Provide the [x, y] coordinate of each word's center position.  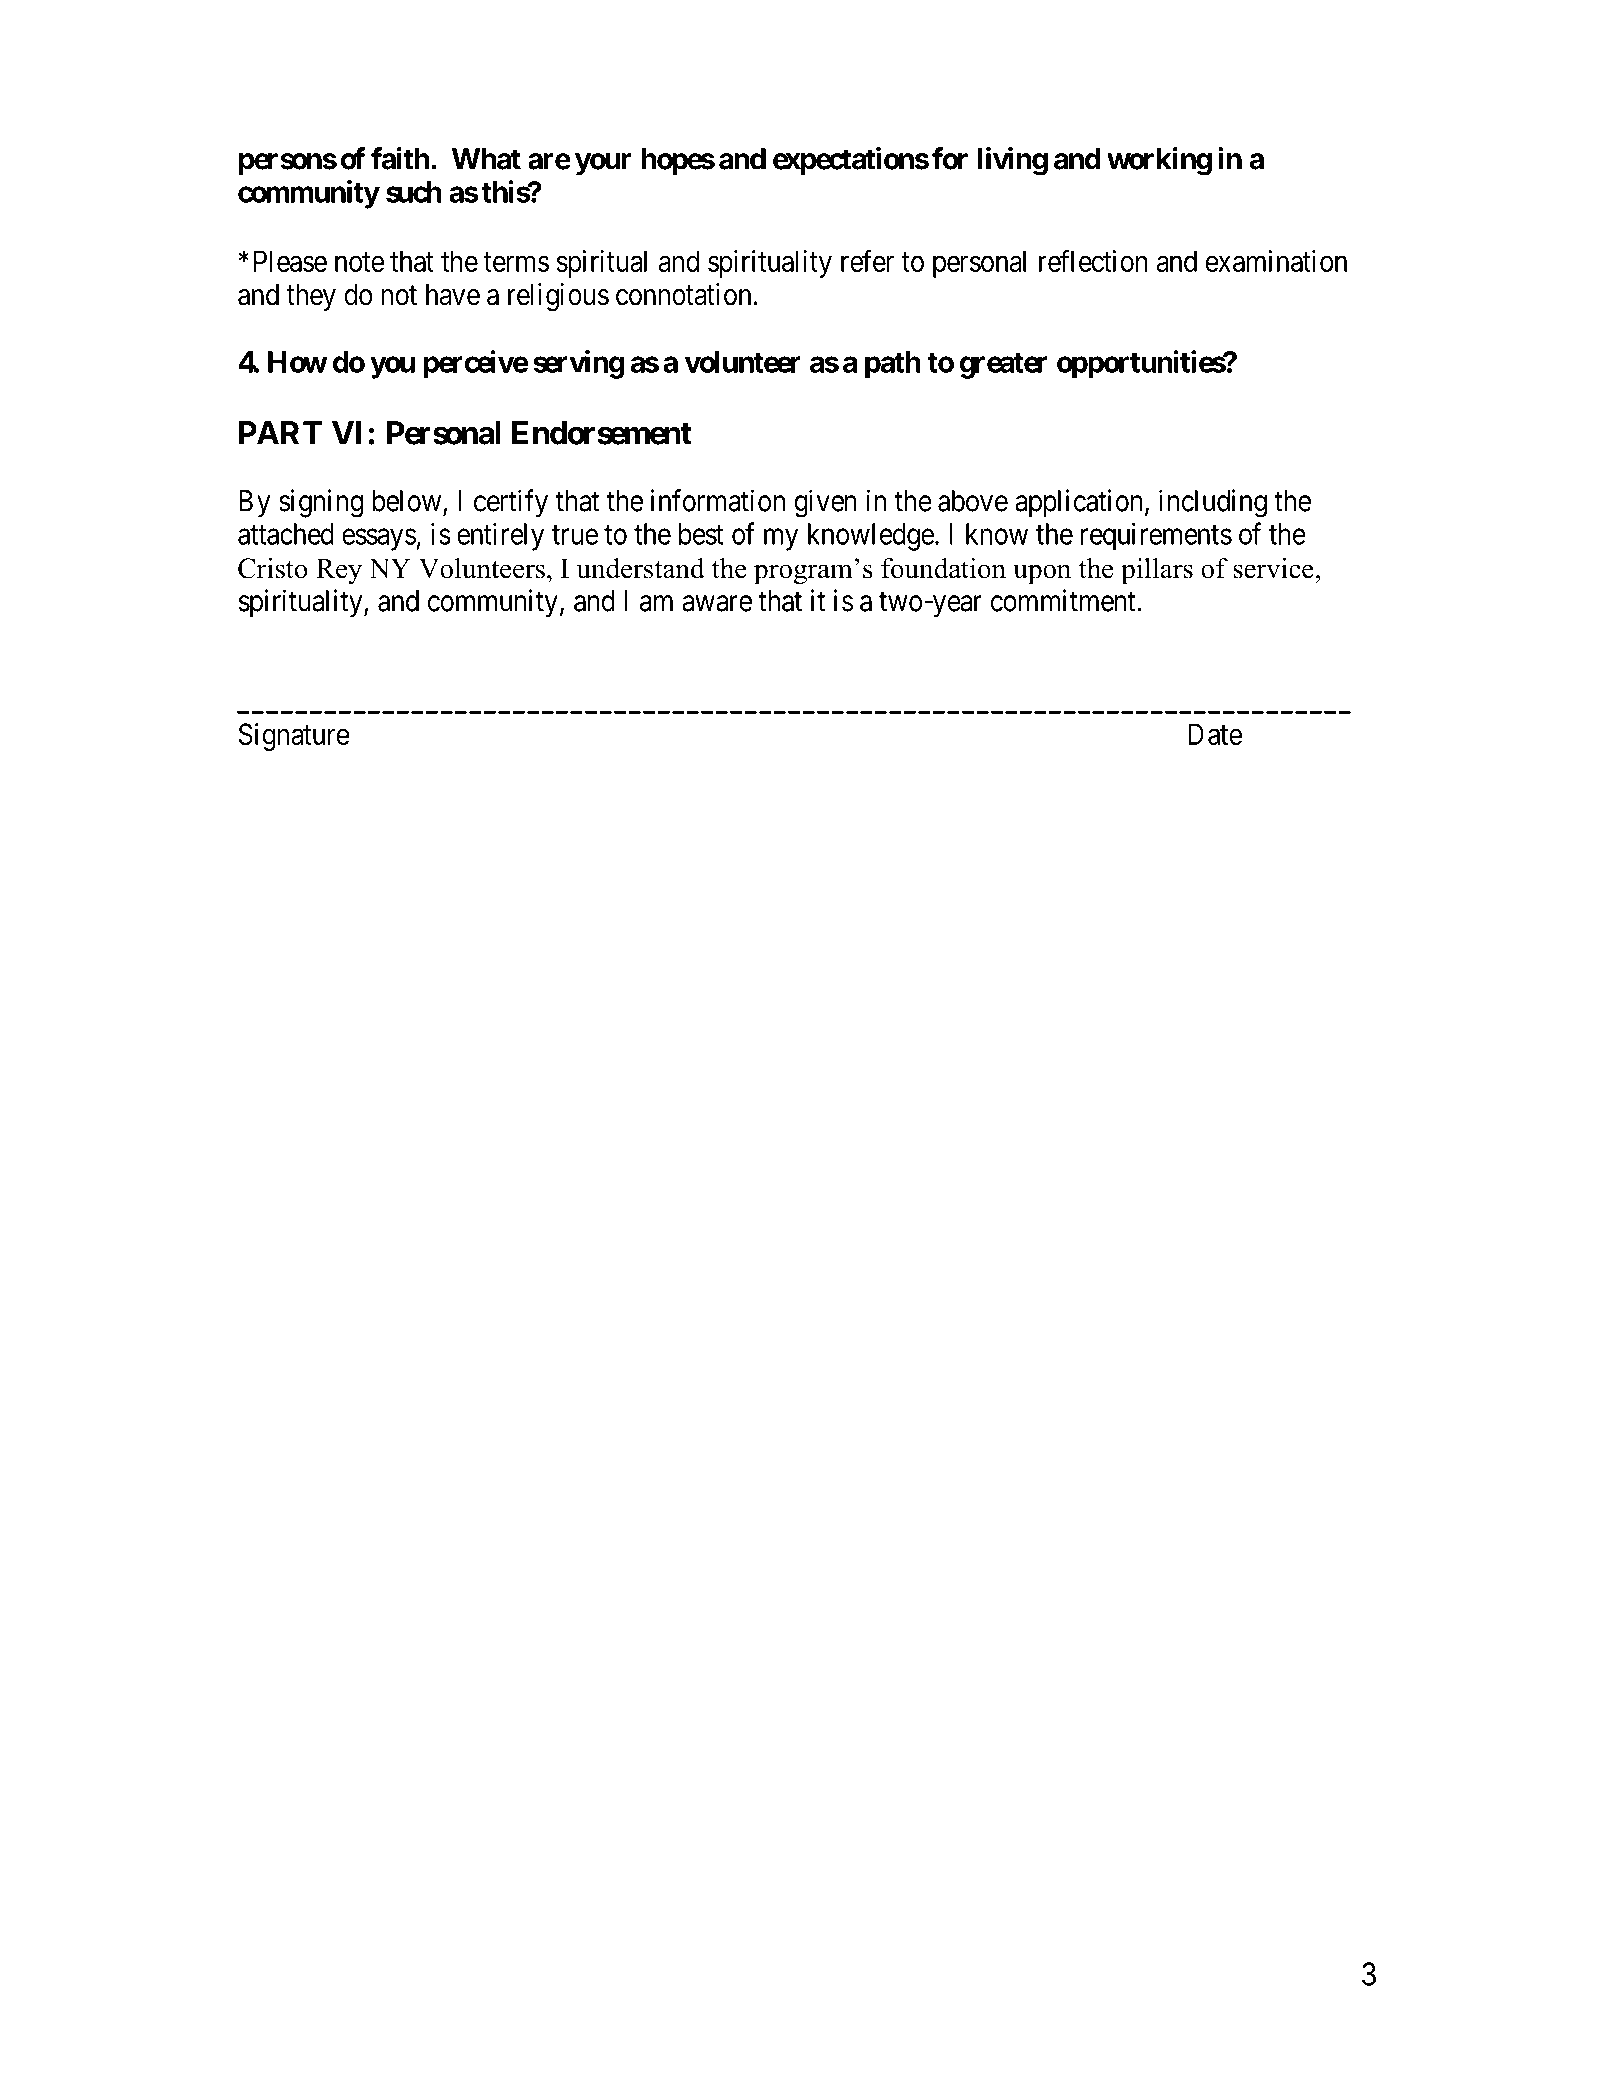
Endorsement [602, 433]
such [414, 192]
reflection [1093, 260]
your [603, 164]
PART [281, 433]
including [1213, 503]
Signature [294, 737]
